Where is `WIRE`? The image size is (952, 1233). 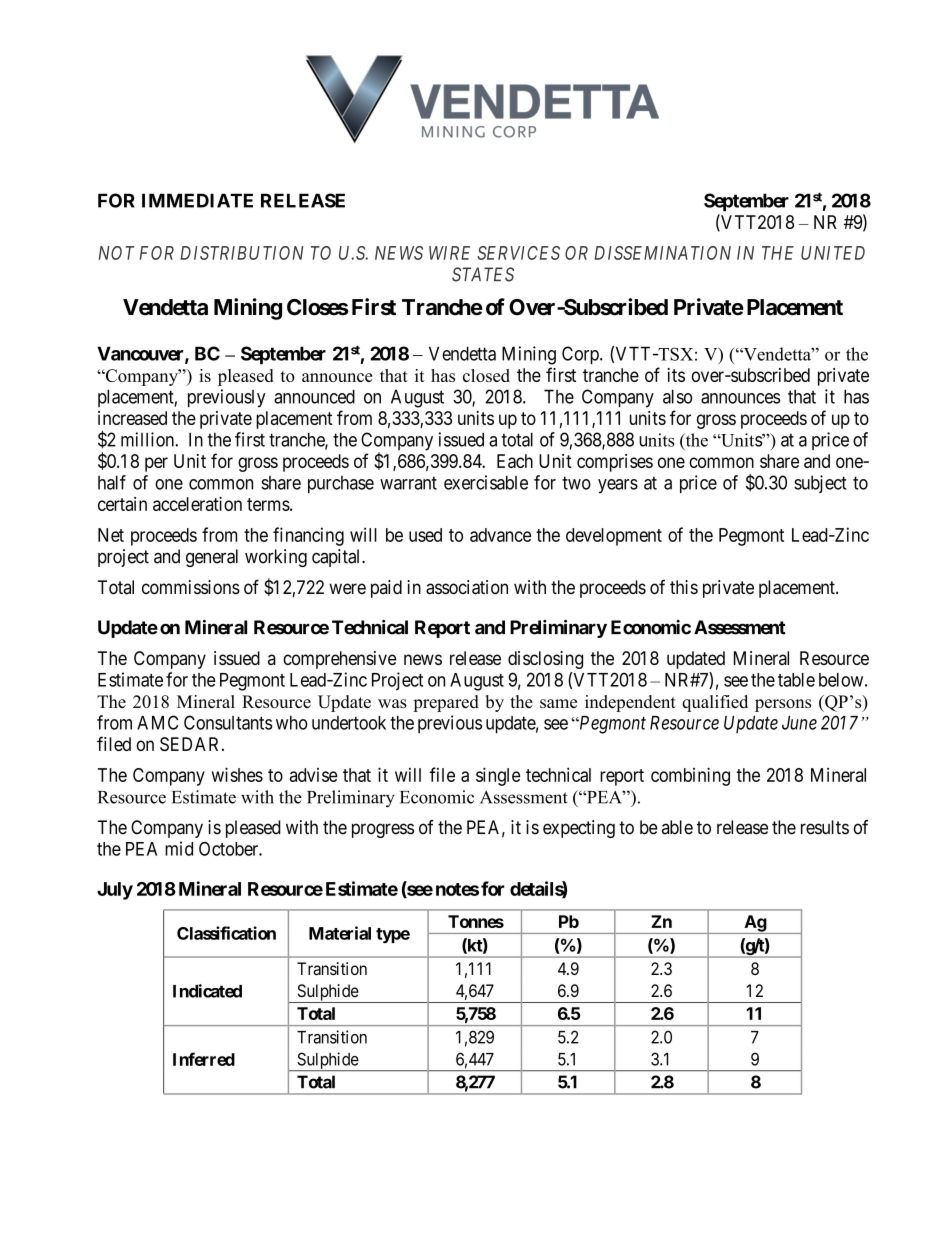 WIRE is located at coordinates (449, 253).
